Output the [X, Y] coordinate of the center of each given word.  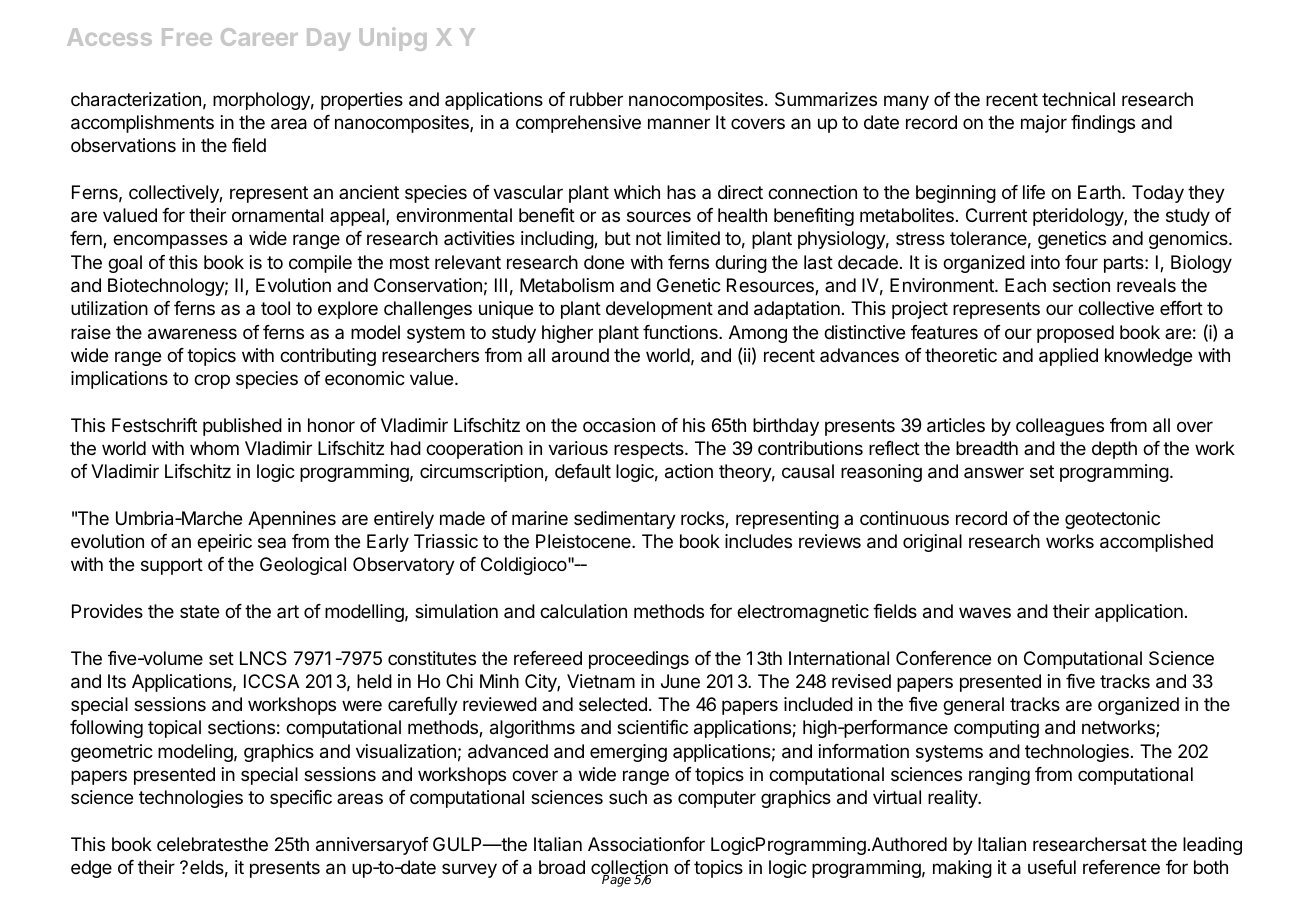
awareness [192, 334]
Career [259, 37]
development [659, 310]
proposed [1075, 334]
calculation [583, 611]
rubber [596, 99]
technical [1078, 99]
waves [985, 612]
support [172, 566]
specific [301, 799]
